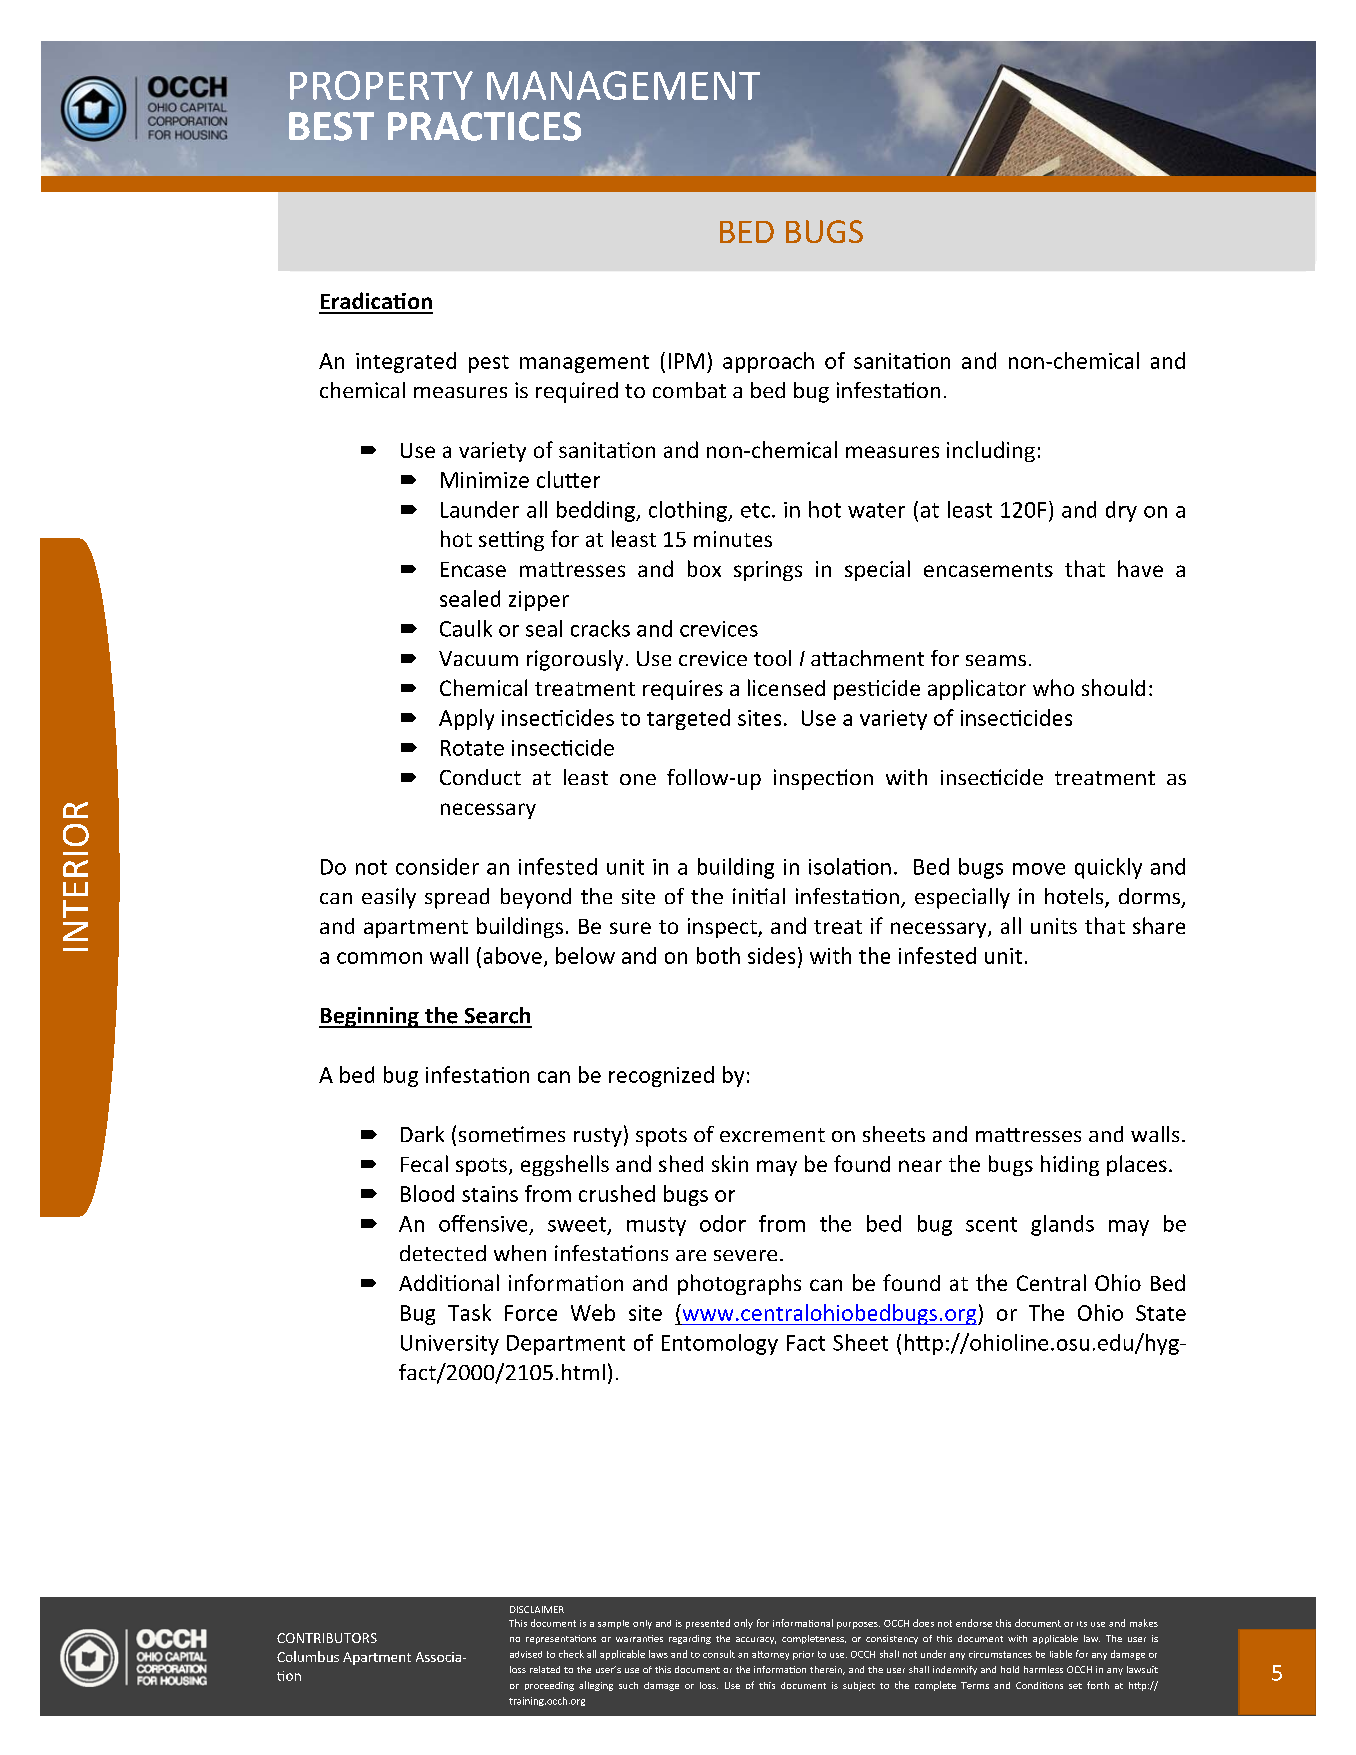 This screenshot has width=1356, height=1755. Describe the element at coordinates (466, 628) in the screenshot. I see `Caulk` at that location.
